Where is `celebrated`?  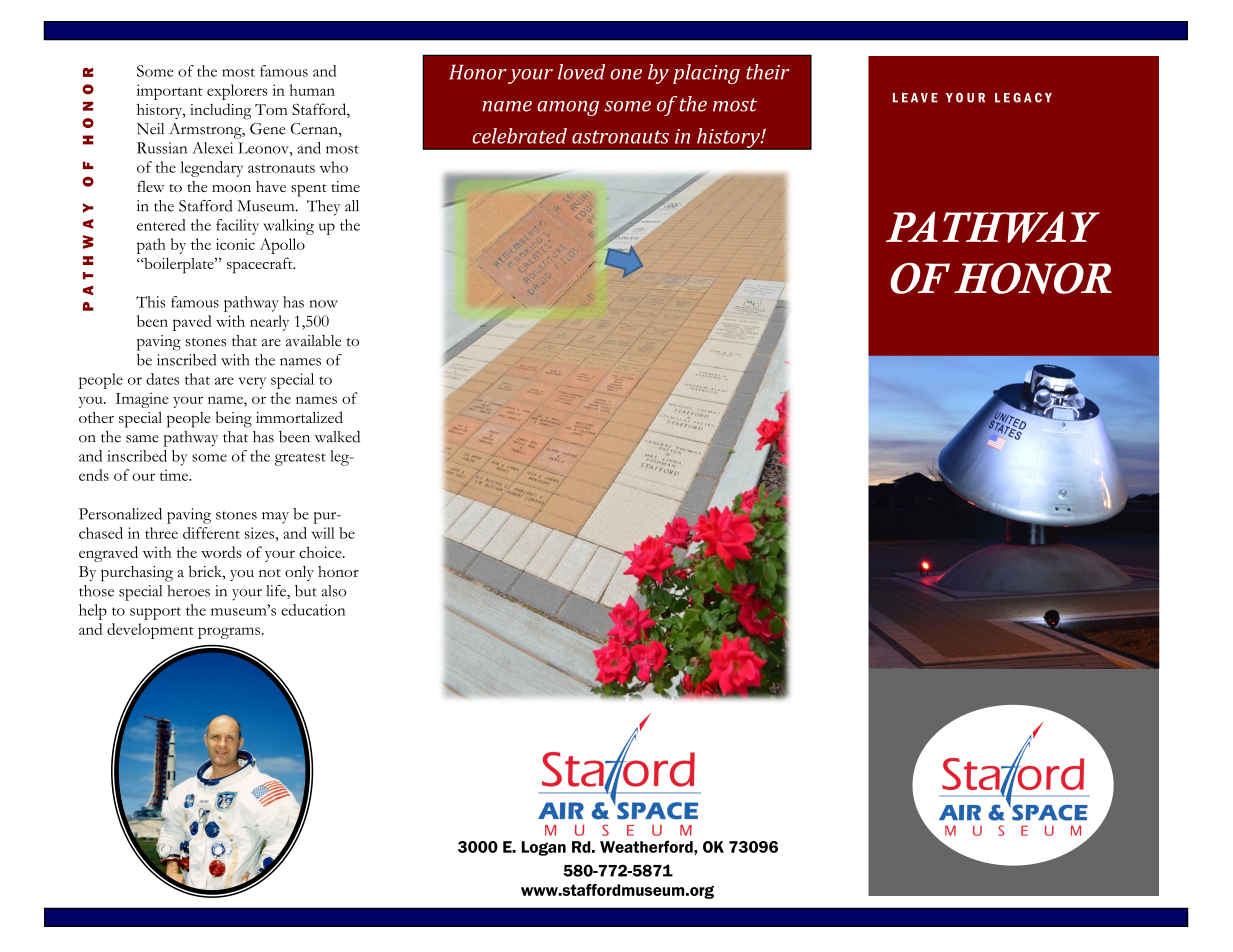 celebrated is located at coordinates (519, 136).
